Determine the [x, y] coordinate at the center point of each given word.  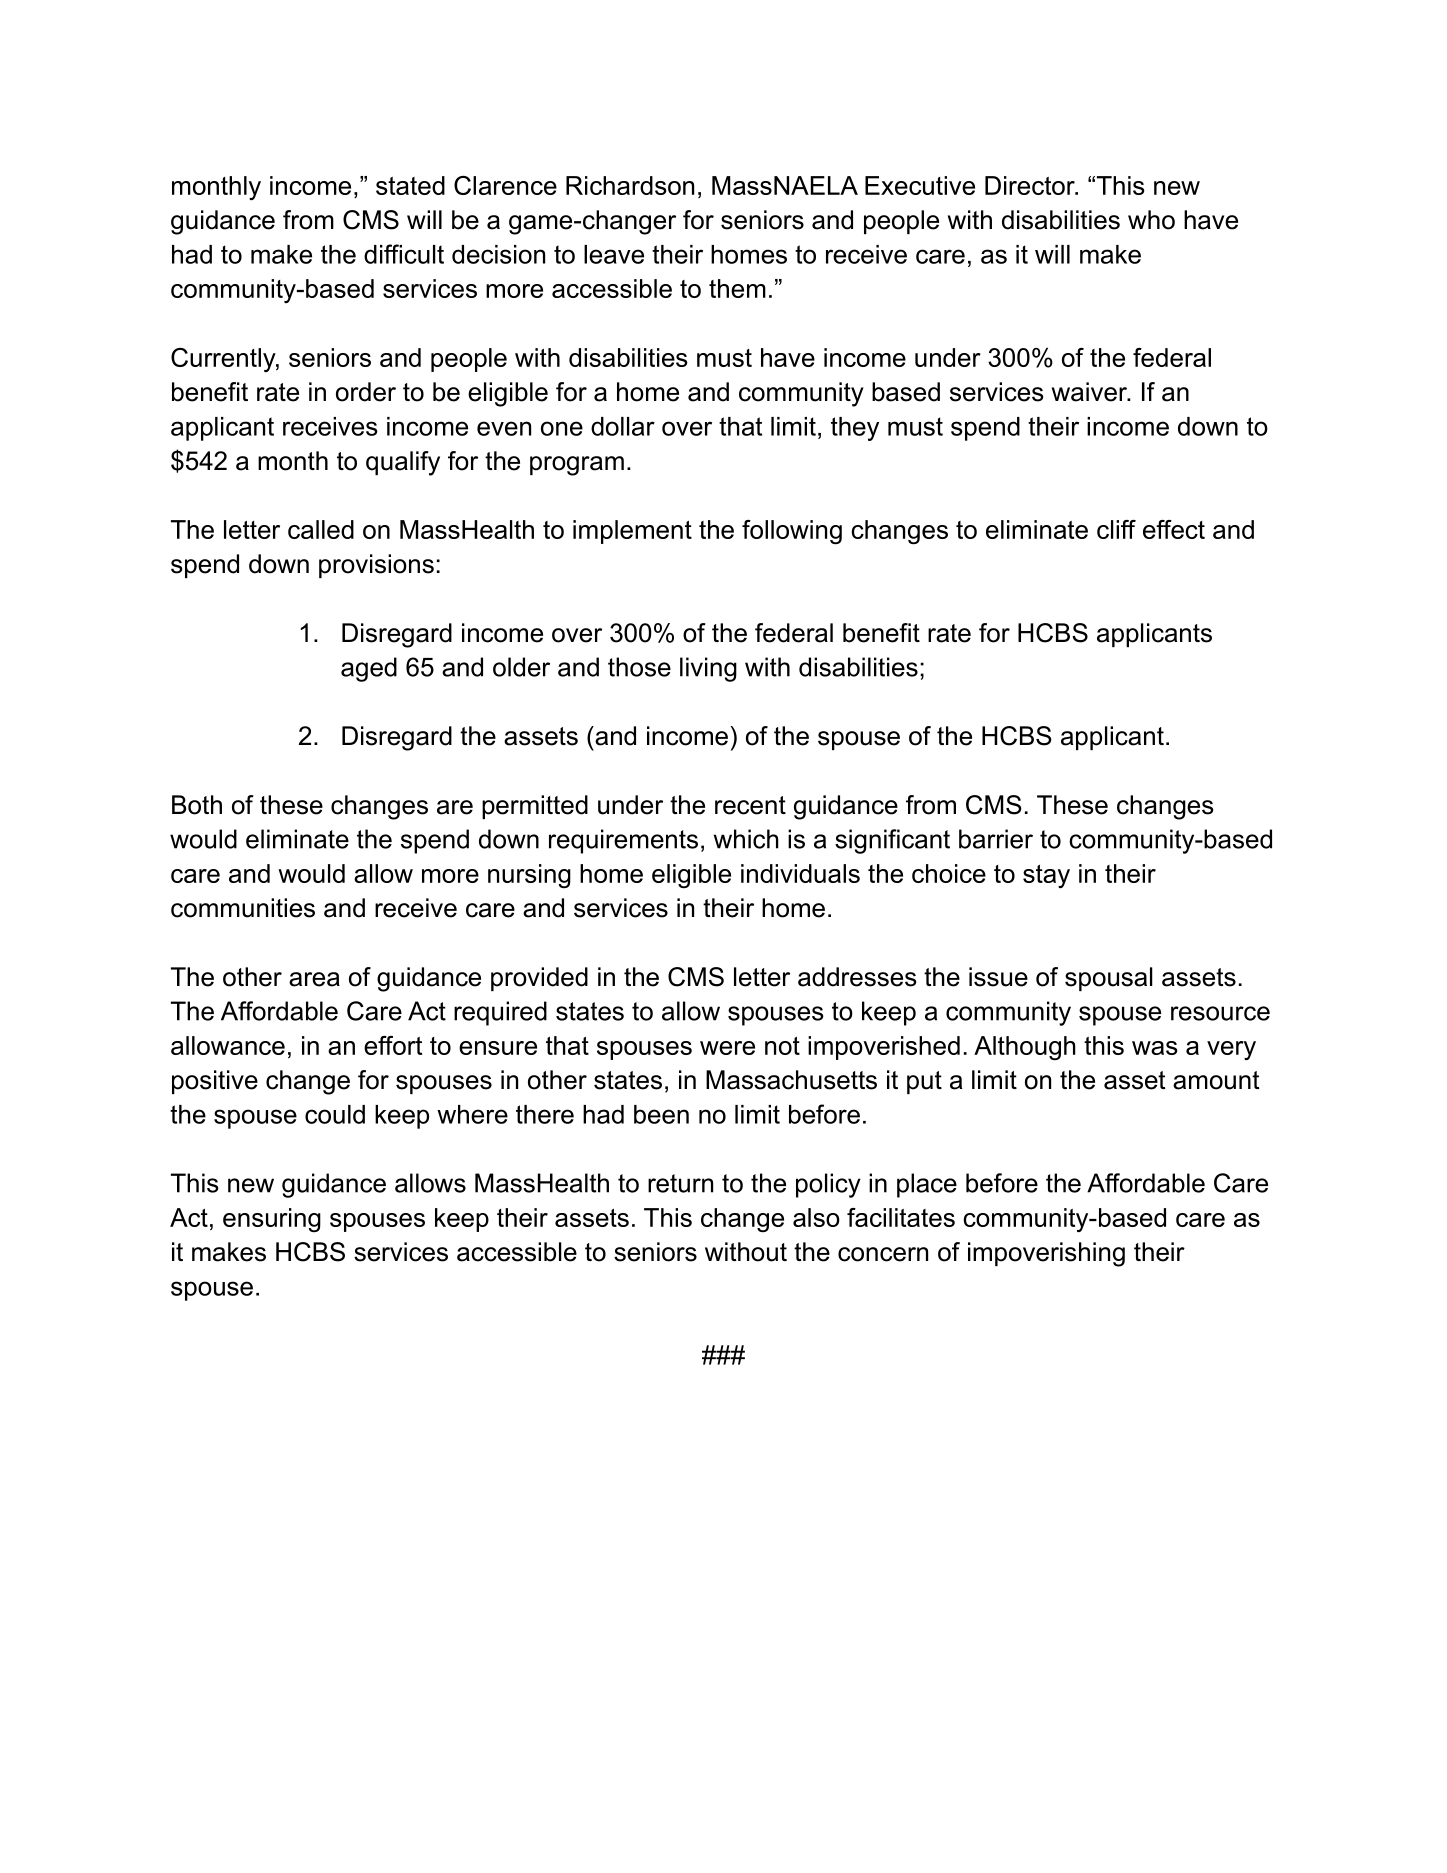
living [708, 669]
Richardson [630, 185]
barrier [996, 839]
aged [369, 669]
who [1151, 220]
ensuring [272, 1220]
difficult [404, 254]
